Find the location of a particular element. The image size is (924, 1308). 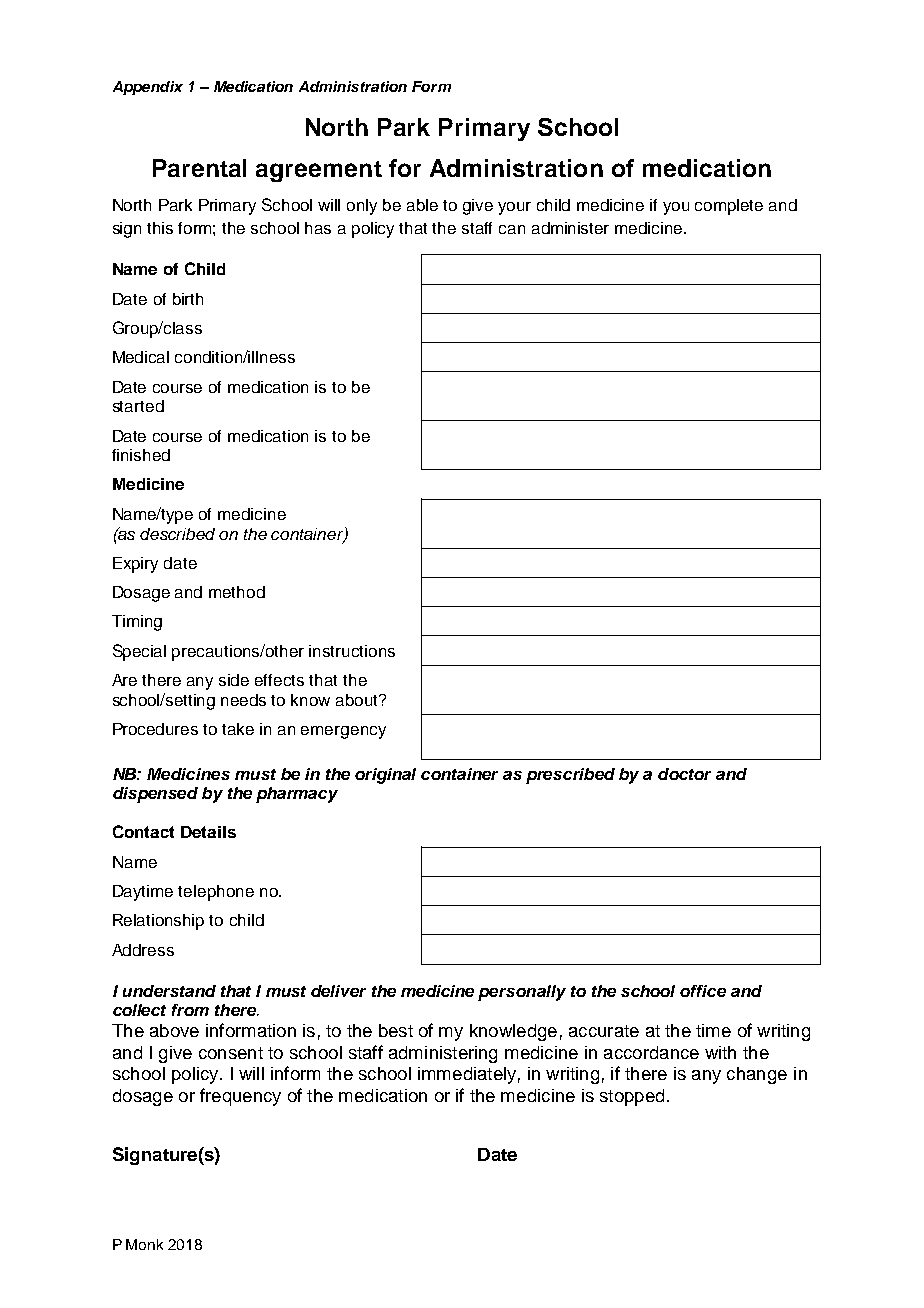

Monk is located at coordinates (144, 1244).
